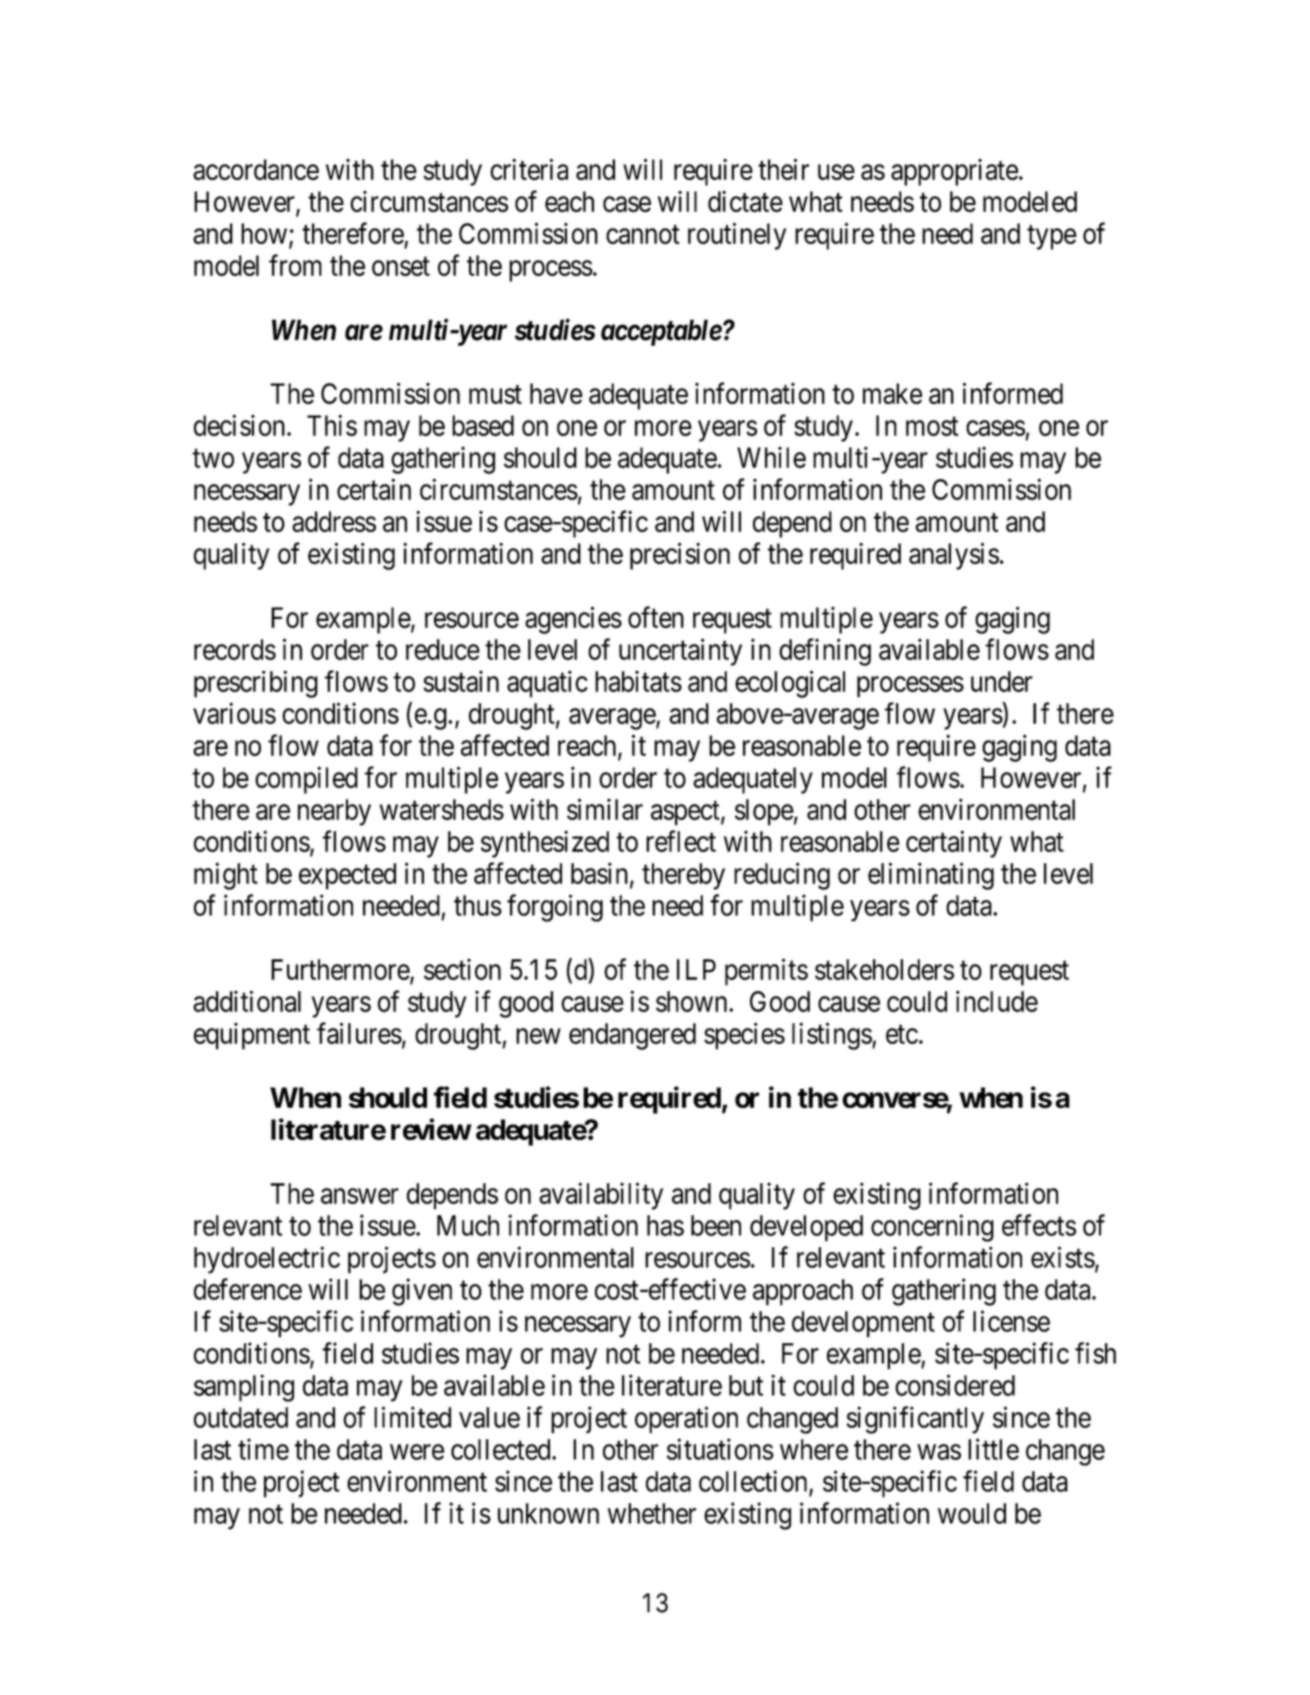 Image resolution: width=1310 pixels, height=1695 pixels. Describe the element at coordinates (643, 234) in the screenshot. I see `cannot` at that location.
